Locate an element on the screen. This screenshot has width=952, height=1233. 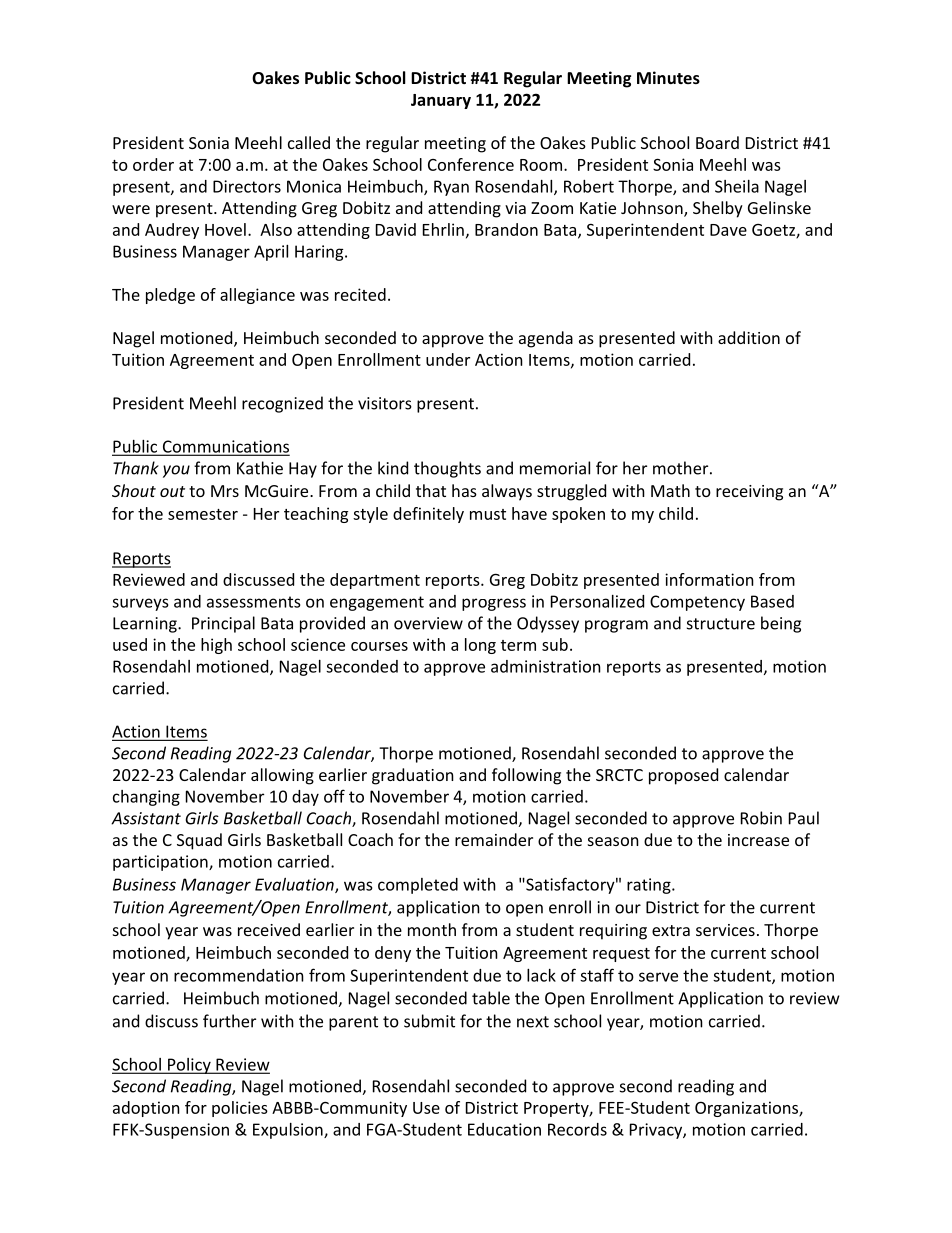
order is located at coordinates (153, 164).
